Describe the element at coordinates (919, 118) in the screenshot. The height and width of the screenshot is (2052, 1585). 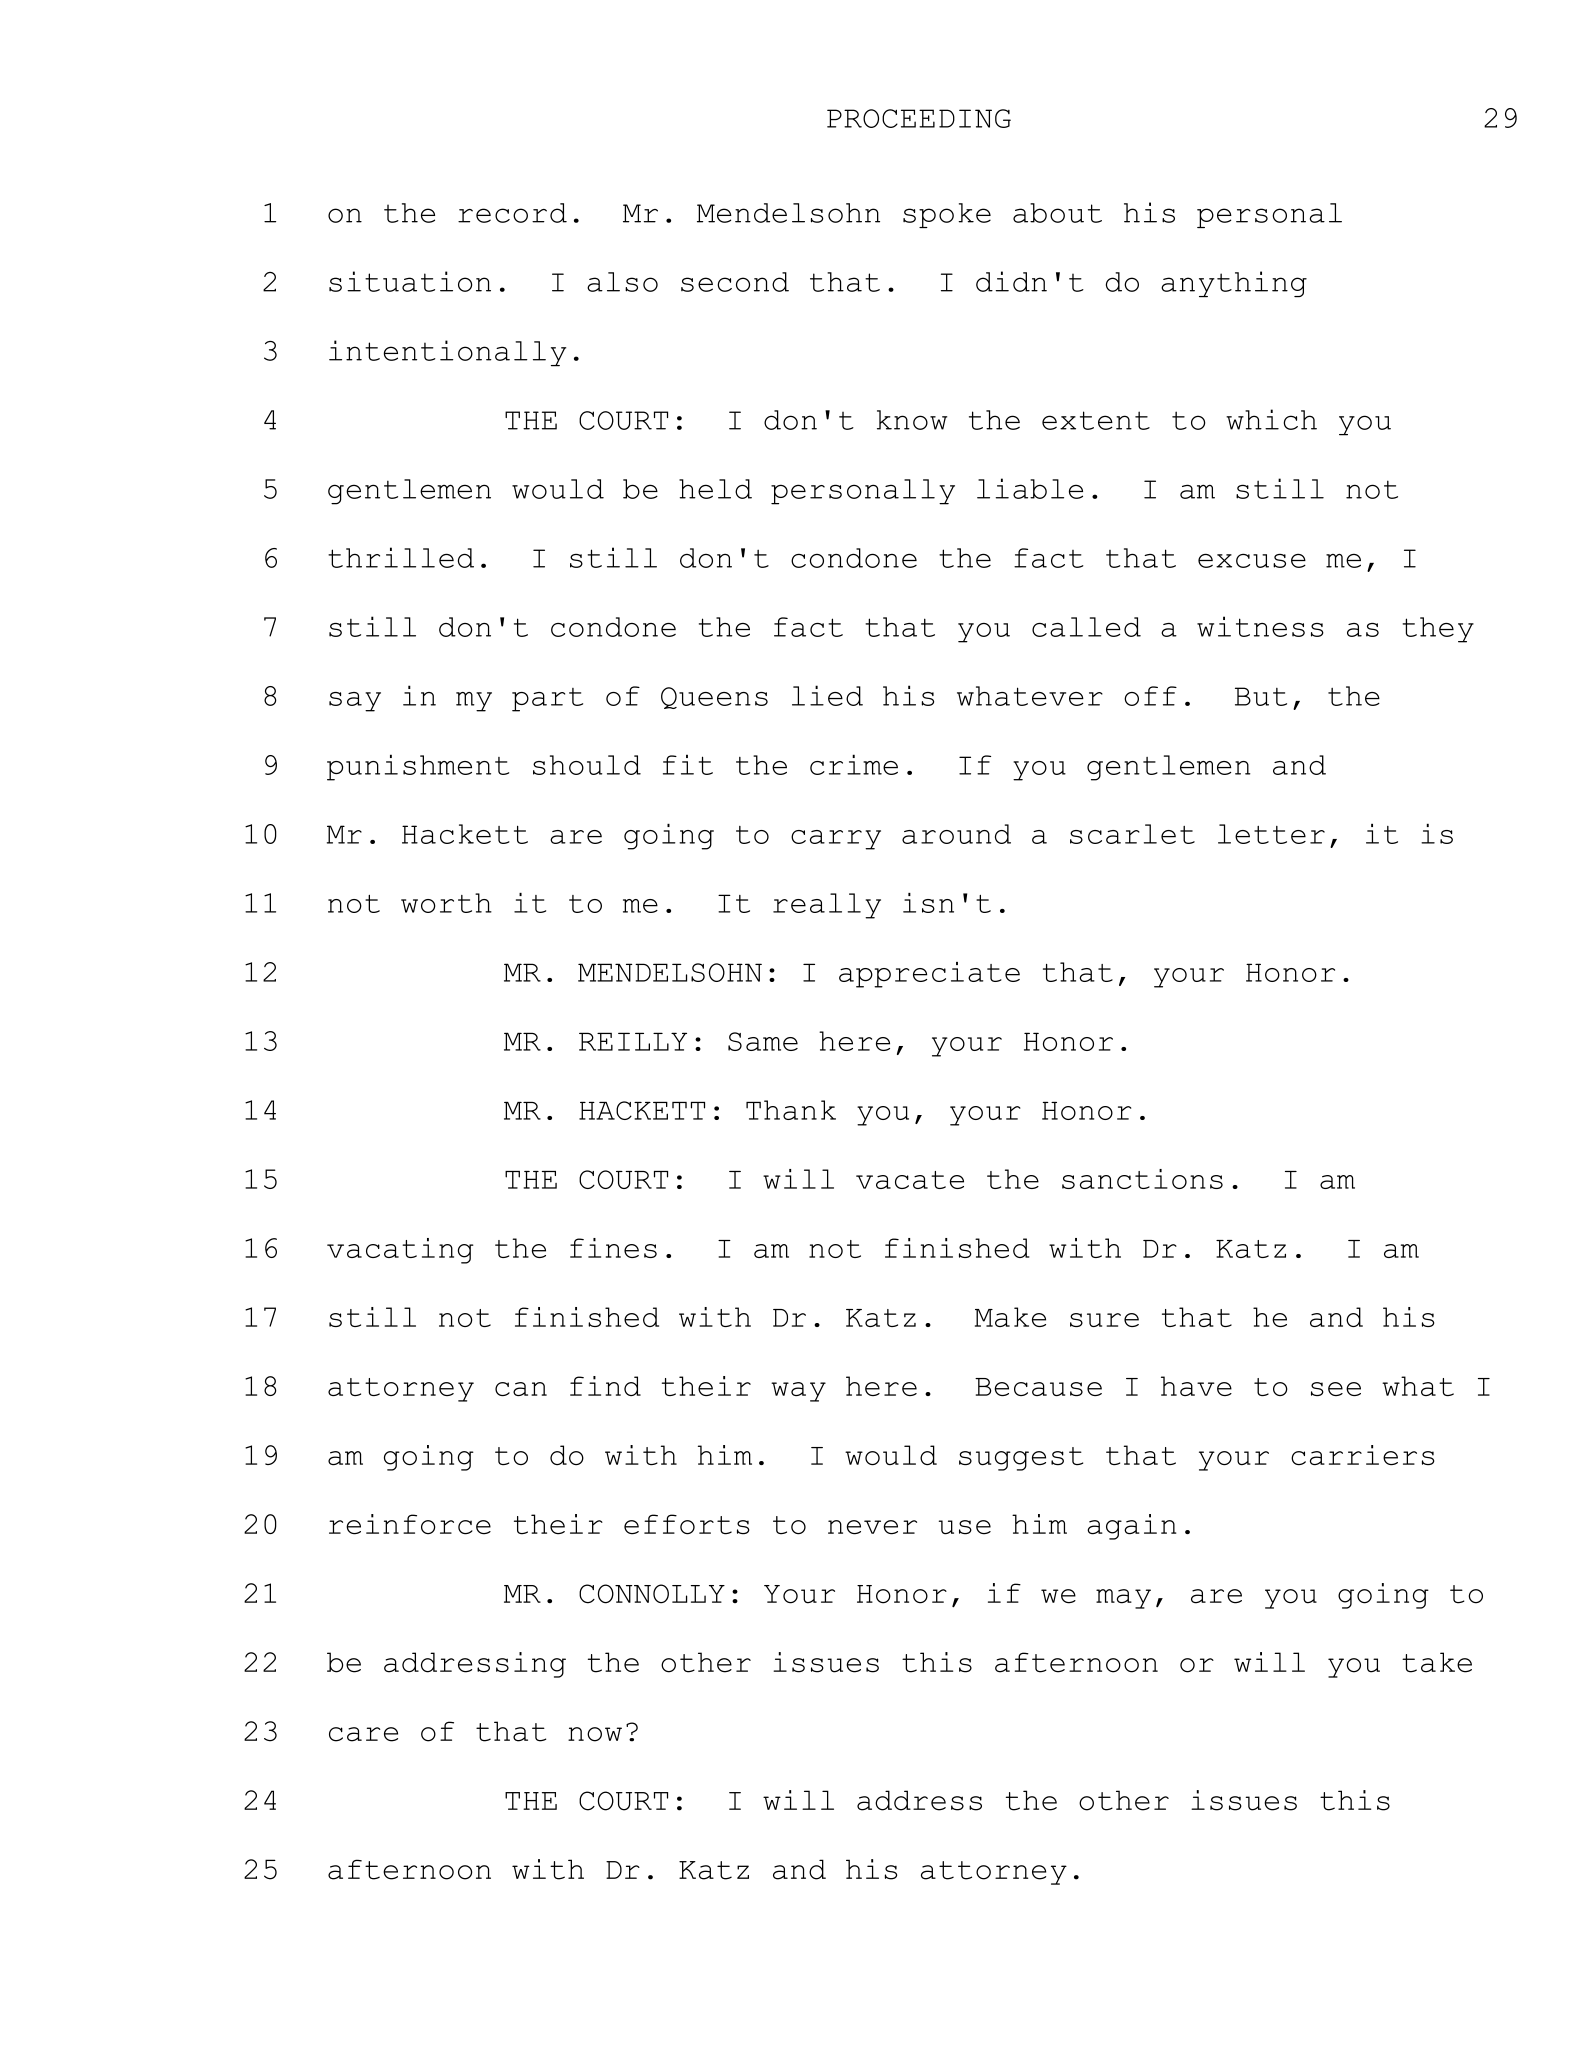
I see `PROCEEDING` at that location.
